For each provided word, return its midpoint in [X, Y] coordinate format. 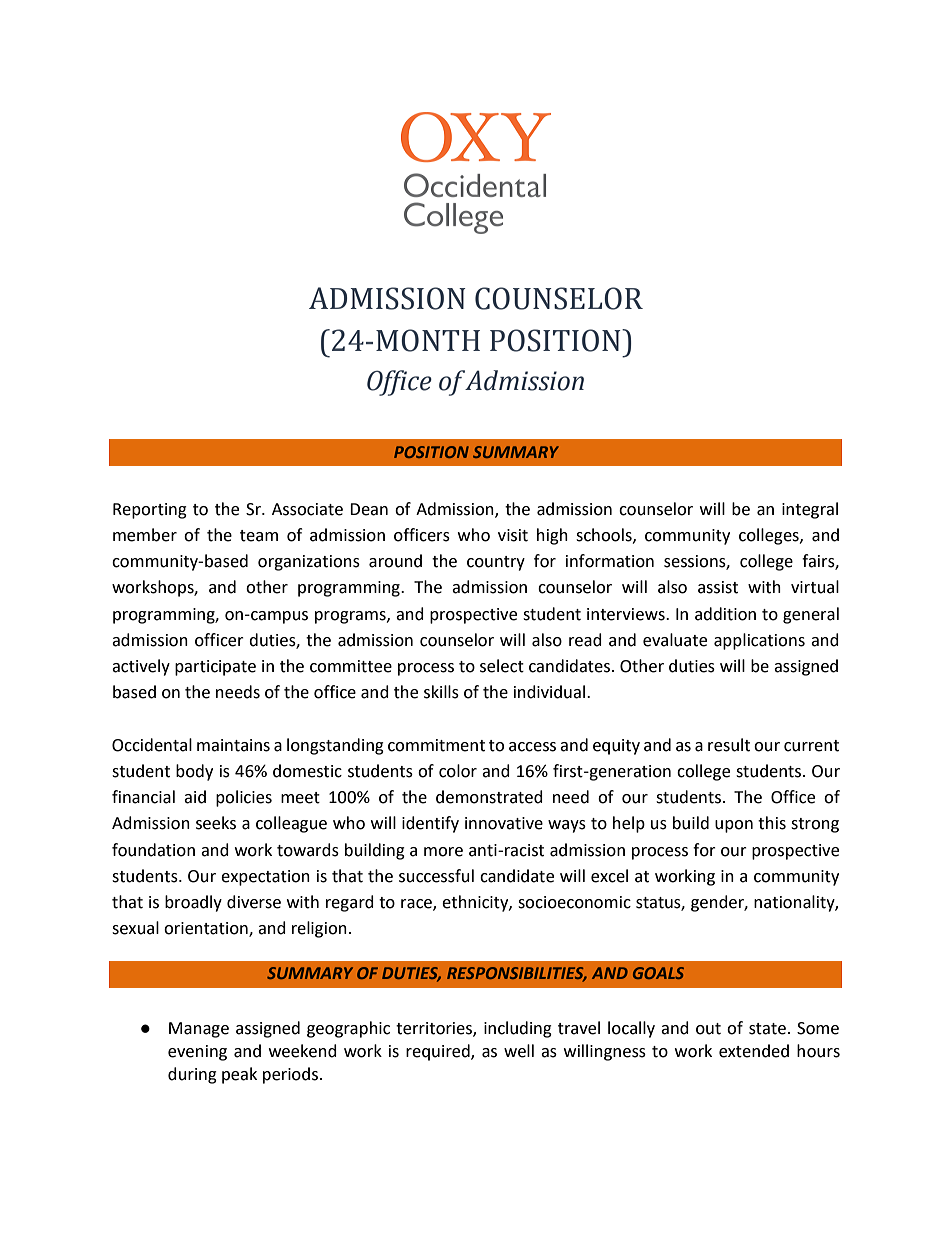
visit [513, 535]
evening [197, 1053]
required [439, 1052]
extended [754, 1051]
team [259, 536]
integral [810, 510]
